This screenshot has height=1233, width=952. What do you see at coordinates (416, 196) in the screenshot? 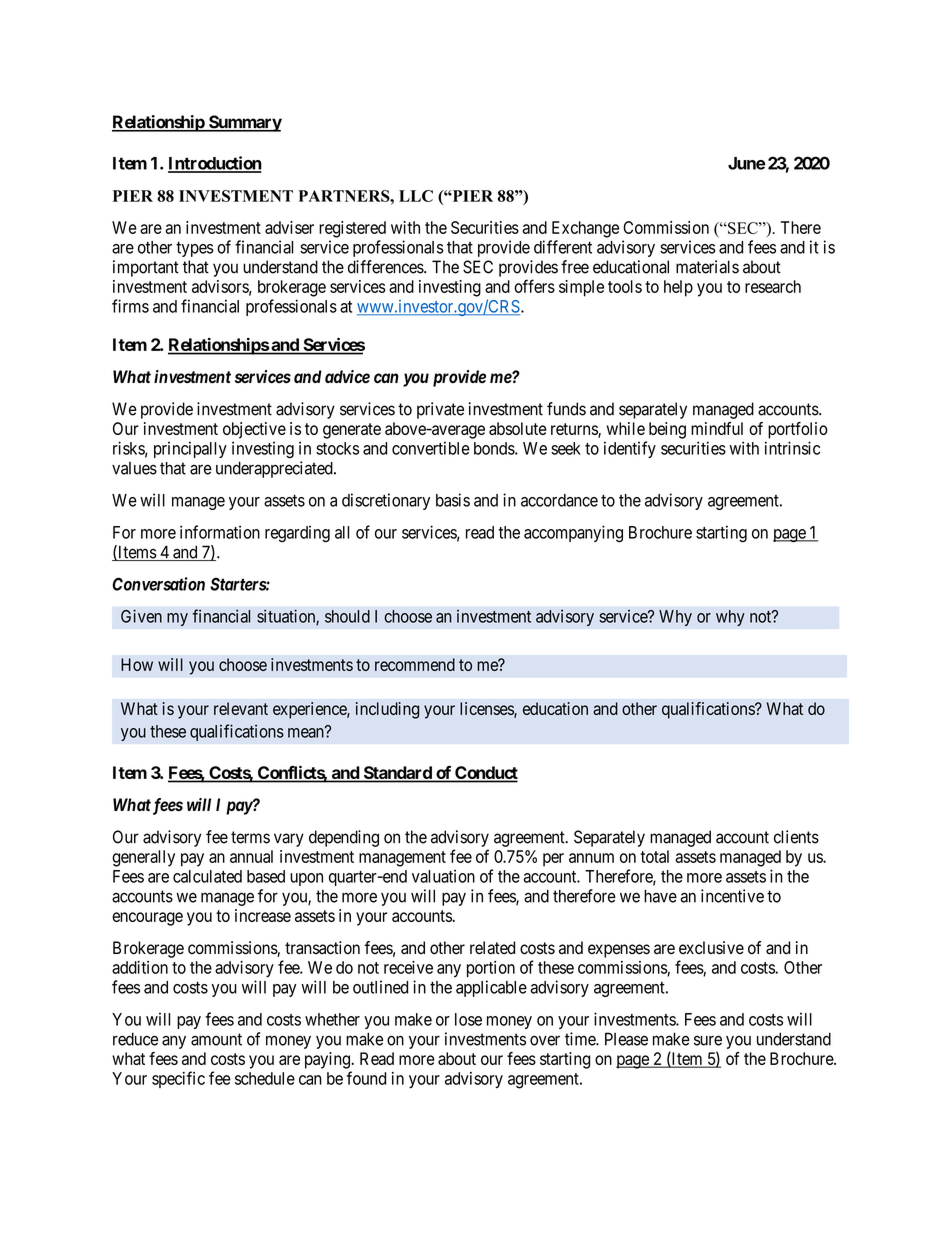
I see `LLC` at bounding box center [416, 196].
